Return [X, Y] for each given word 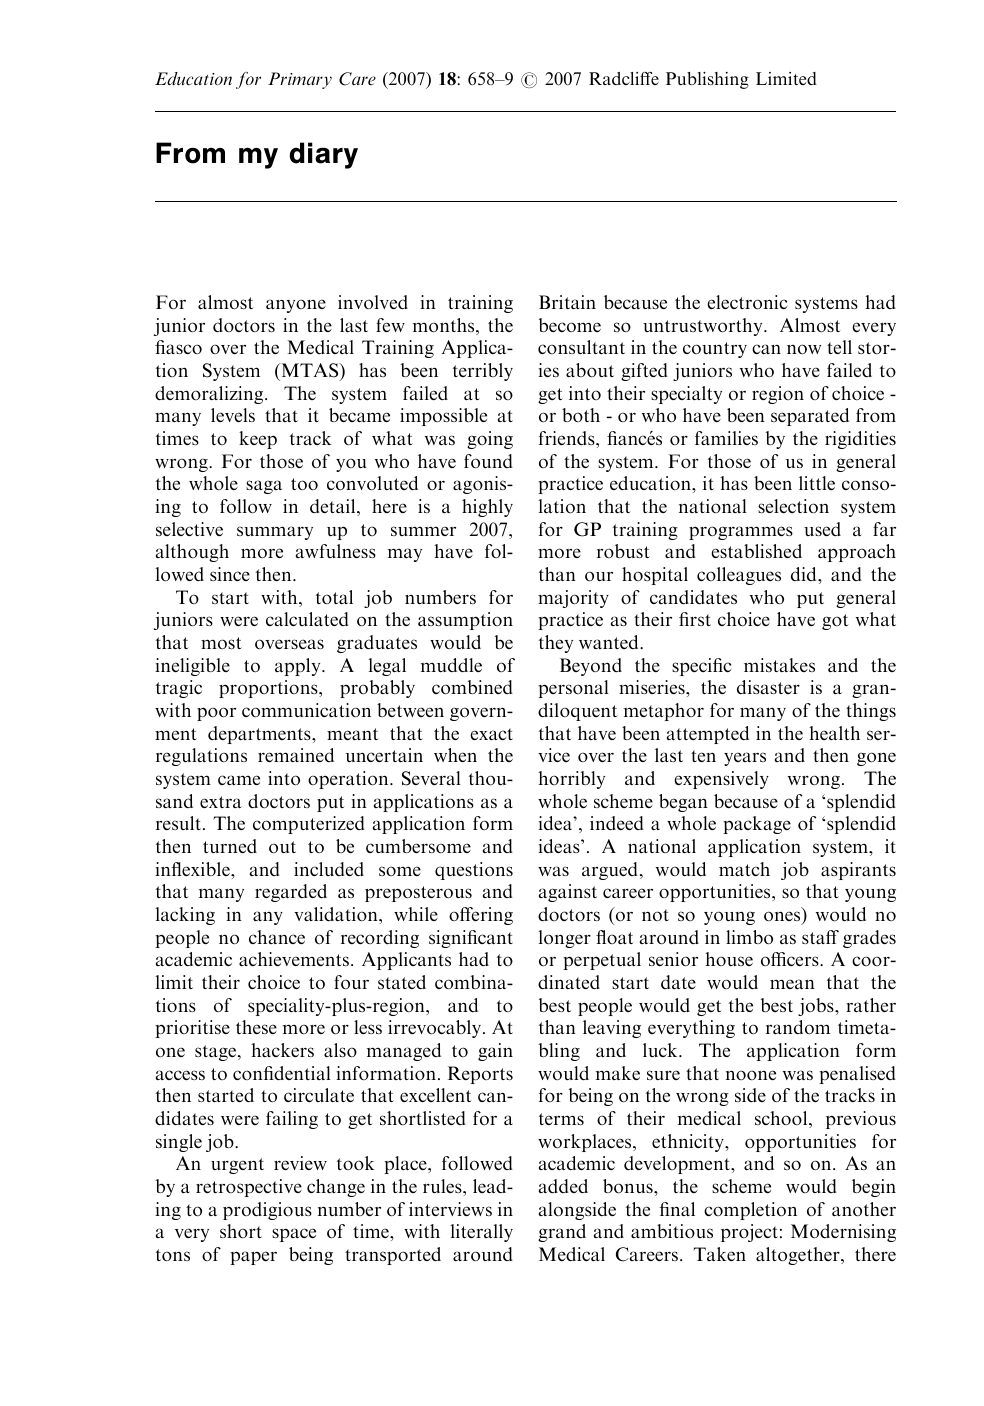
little [817, 483]
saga [264, 487]
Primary [300, 80]
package [757, 825]
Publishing [707, 80]
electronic [747, 302]
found [488, 461]
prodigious [267, 1211]
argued [611, 871]
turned [230, 846]
